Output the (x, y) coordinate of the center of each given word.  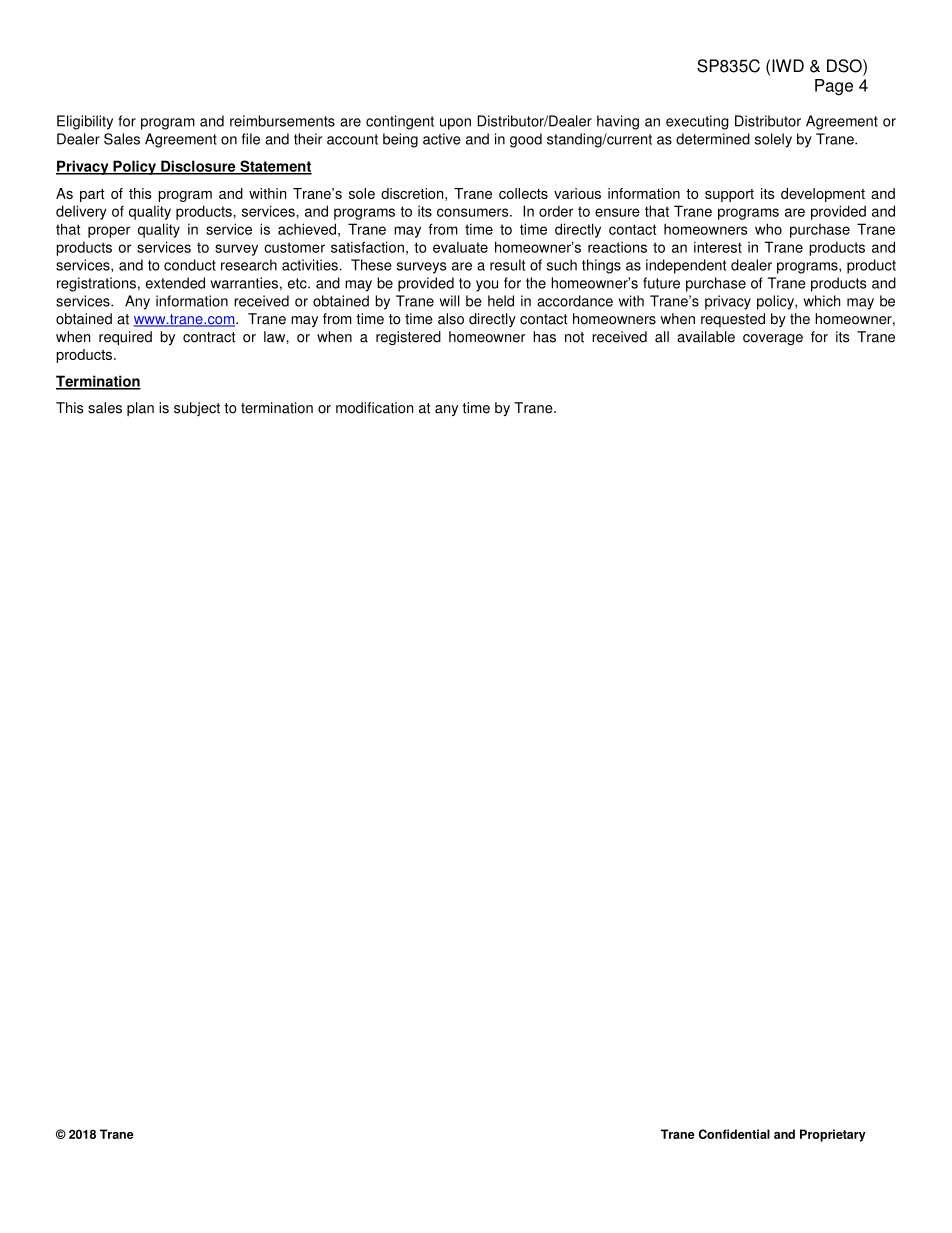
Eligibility (85, 122)
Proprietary (833, 1135)
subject (197, 409)
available (706, 337)
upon (455, 124)
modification (374, 408)
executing (697, 122)
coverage (773, 339)
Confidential (734, 1134)
